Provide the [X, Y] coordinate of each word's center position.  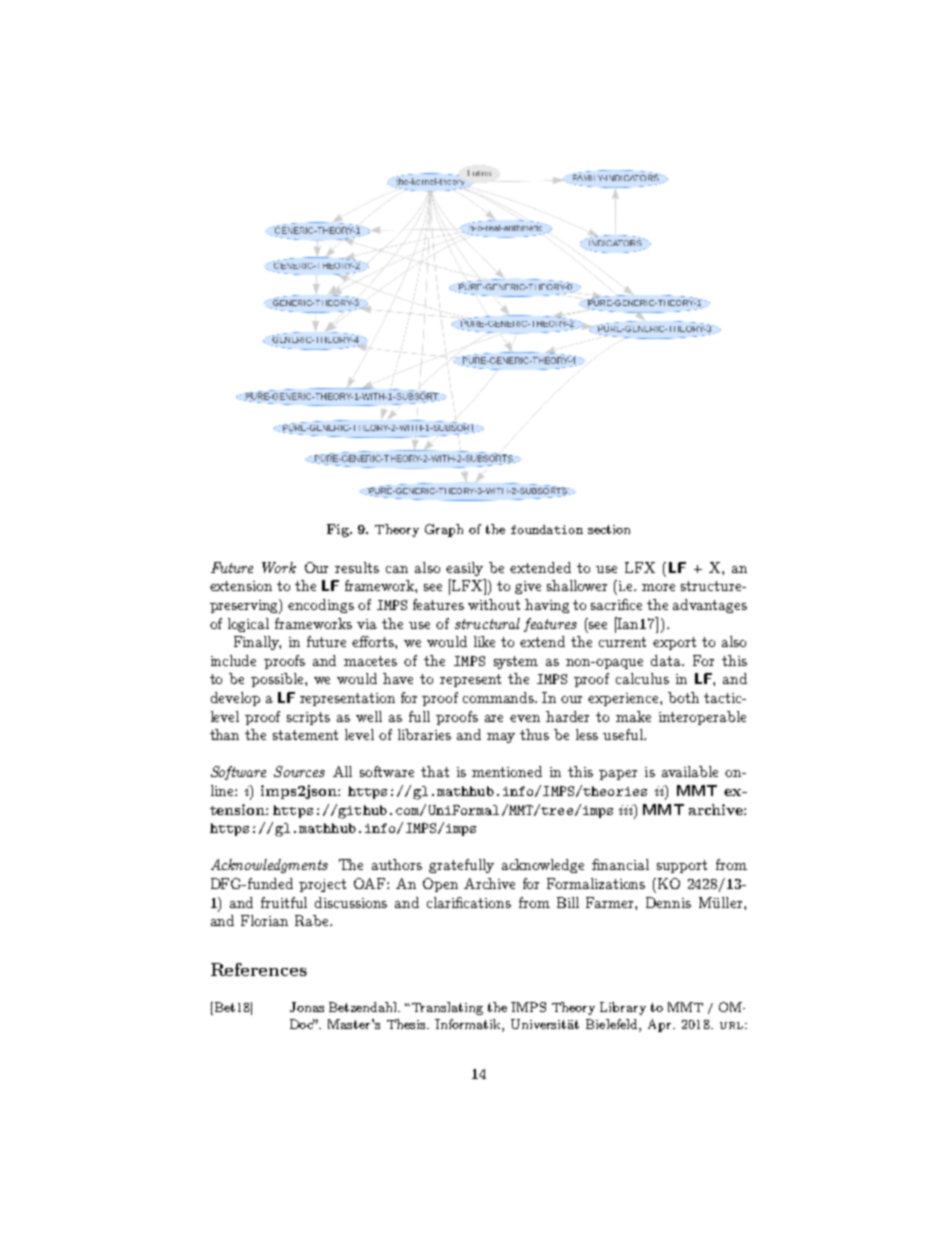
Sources [299, 771]
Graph [444, 530]
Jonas [307, 1007]
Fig [339, 530]
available [690, 771]
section [609, 529]
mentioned [507, 771]
